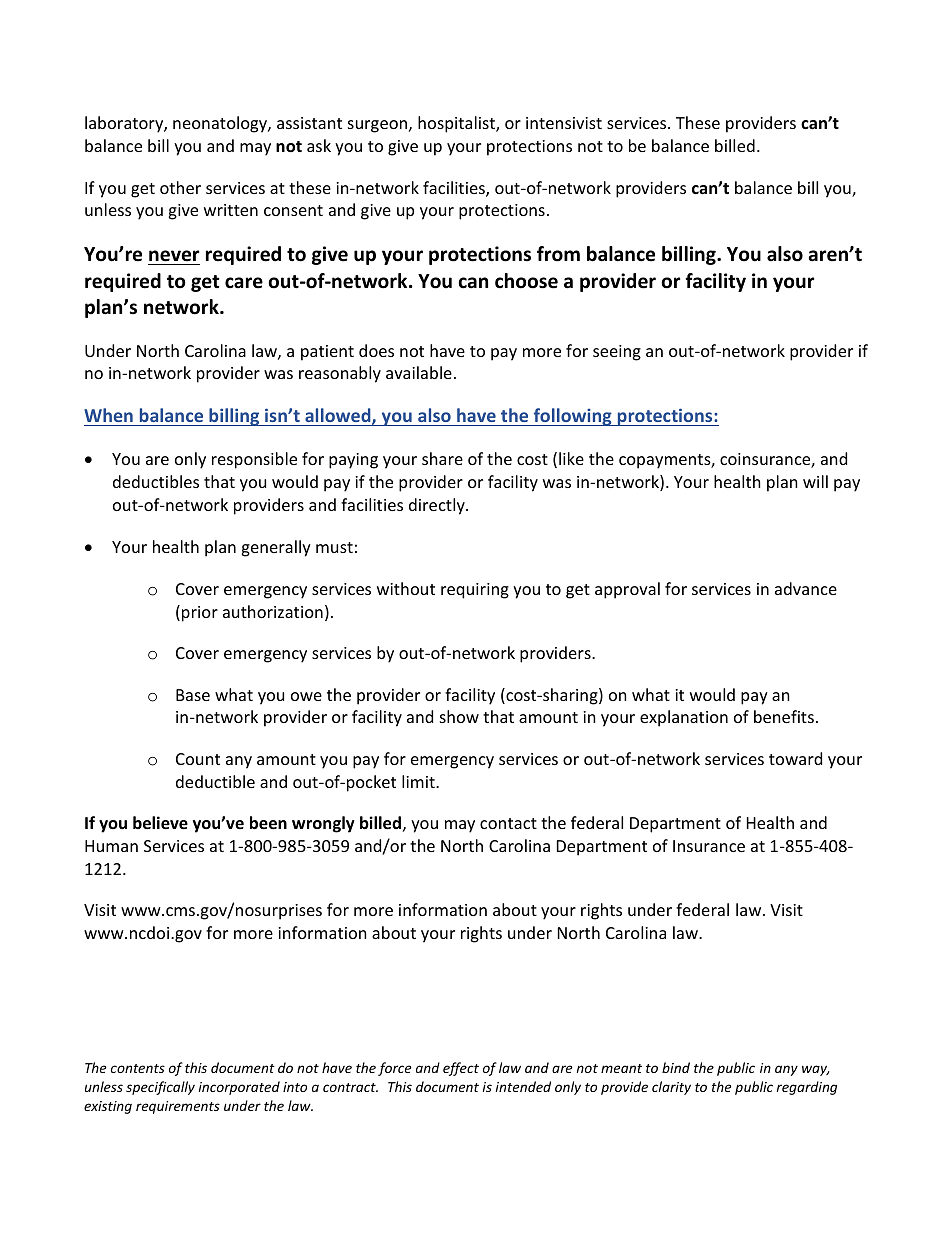  What do you see at coordinates (160, 1088) in the page?
I see `specifically` at bounding box center [160, 1088].
